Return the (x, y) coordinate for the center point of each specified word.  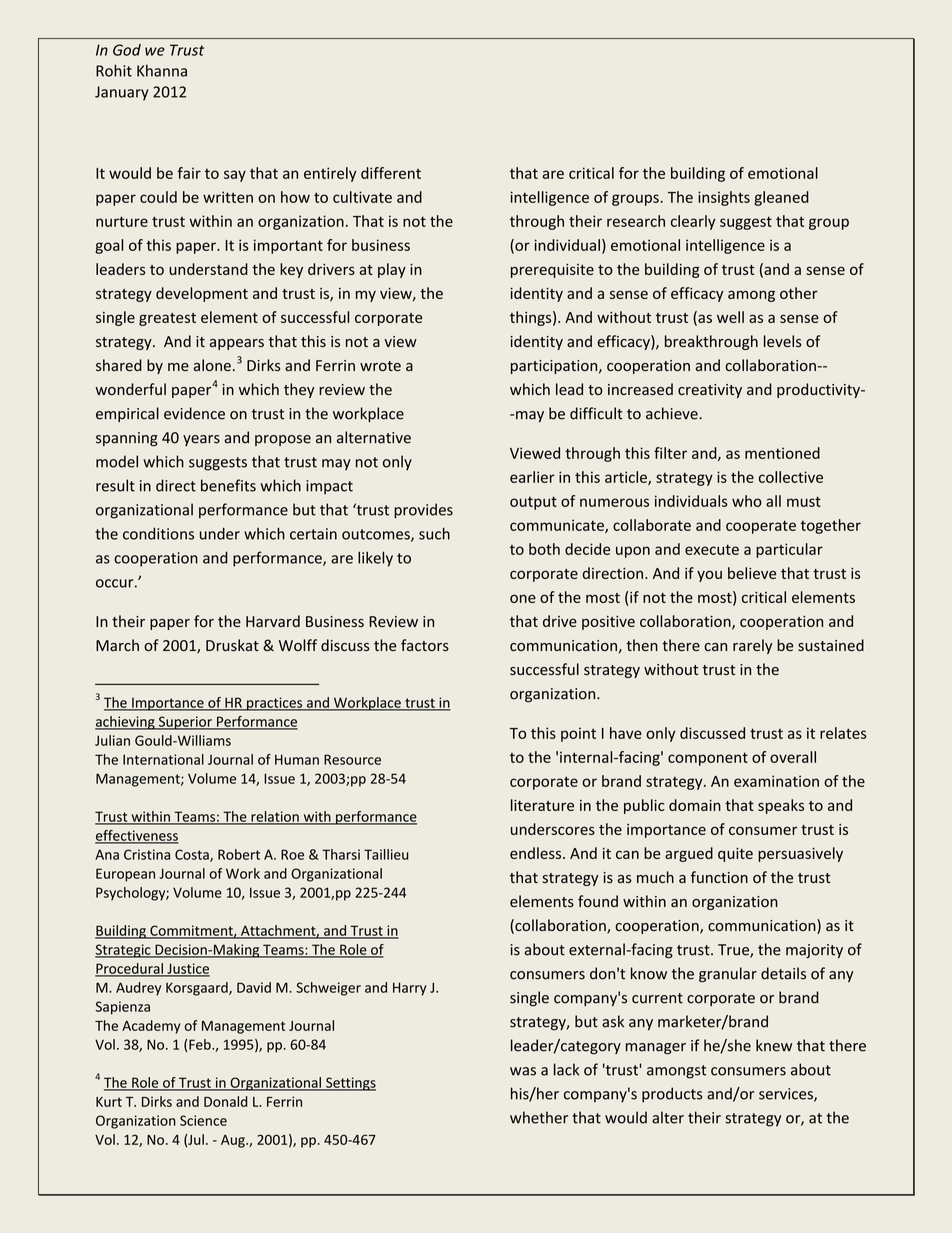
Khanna (162, 70)
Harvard (273, 621)
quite (735, 855)
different (391, 173)
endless (537, 853)
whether (539, 1117)
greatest (167, 319)
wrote (380, 366)
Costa (193, 855)
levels (783, 341)
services (787, 1095)
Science (203, 1120)
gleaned (781, 198)
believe (752, 573)
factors (425, 645)
